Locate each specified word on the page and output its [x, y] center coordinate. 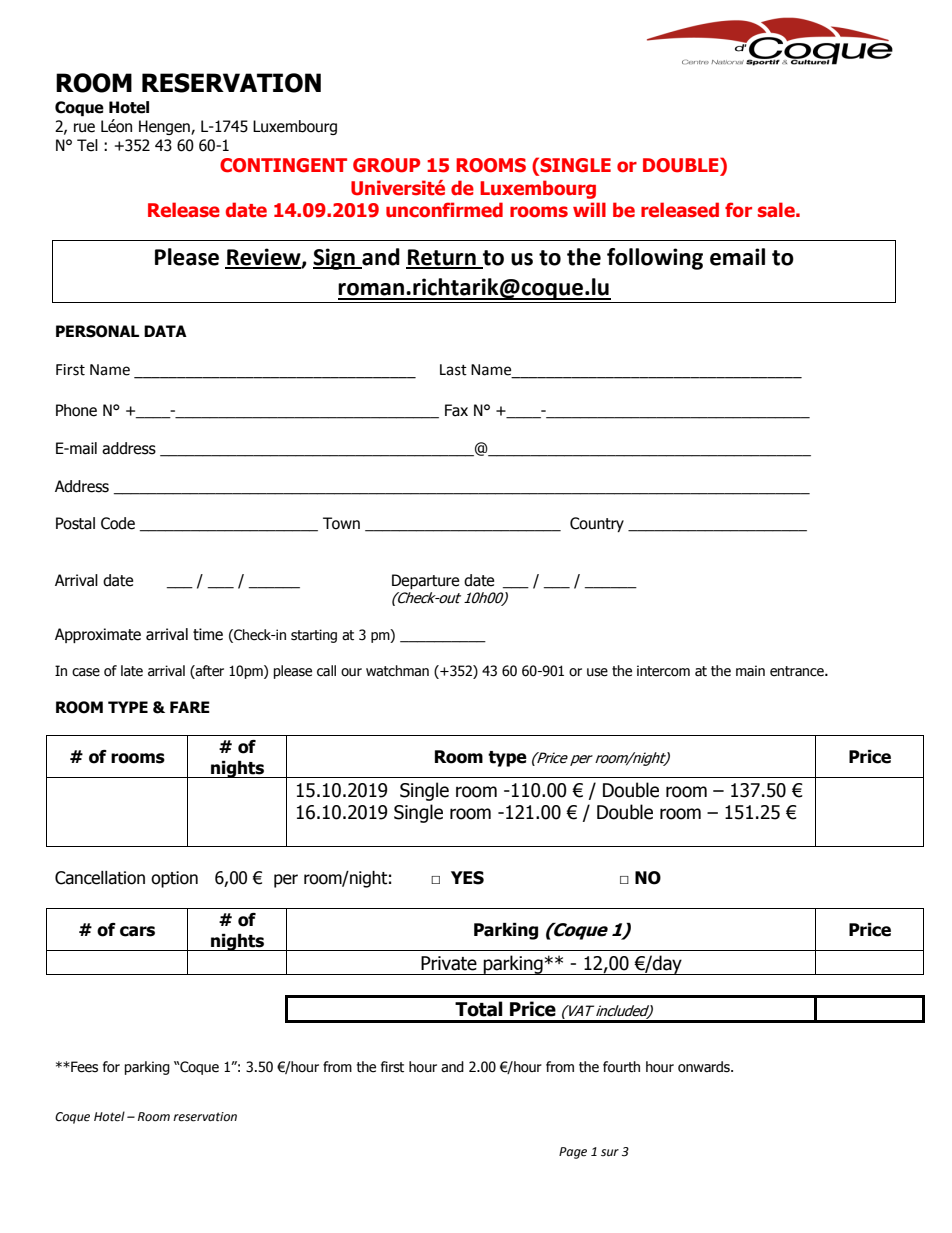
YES [467, 878]
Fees [83, 1067]
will [589, 209]
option [174, 879]
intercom [663, 671]
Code [118, 523]
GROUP [386, 165]
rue [84, 128]
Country [597, 524]
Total [479, 1009]
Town [341, 523]
